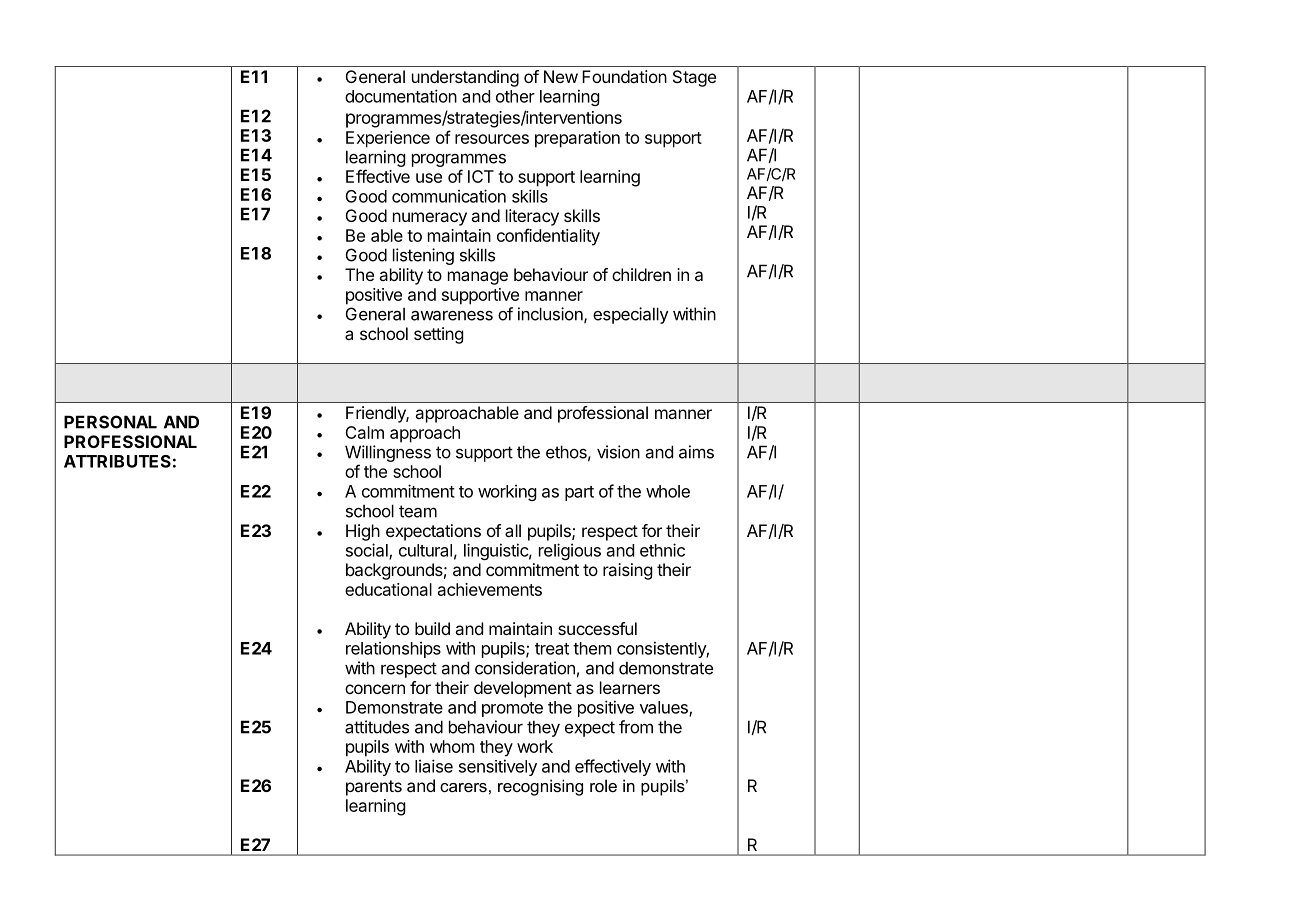  What do you see at coordinates (624, 76) in the screenshot?
I see `Foundation` at bounding box center [624, 76].
